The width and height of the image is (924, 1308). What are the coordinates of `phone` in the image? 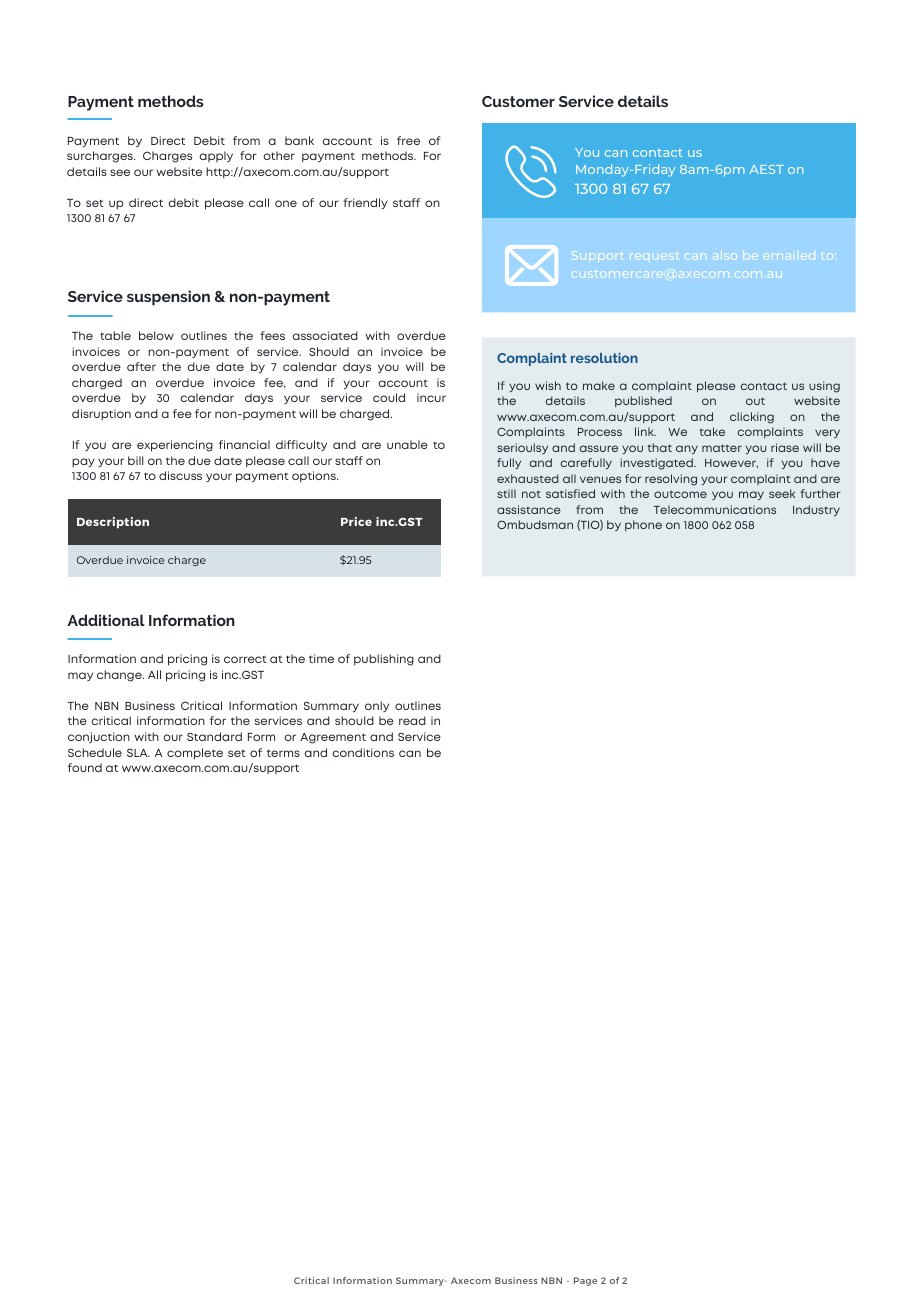 It's located at (643, 525).
